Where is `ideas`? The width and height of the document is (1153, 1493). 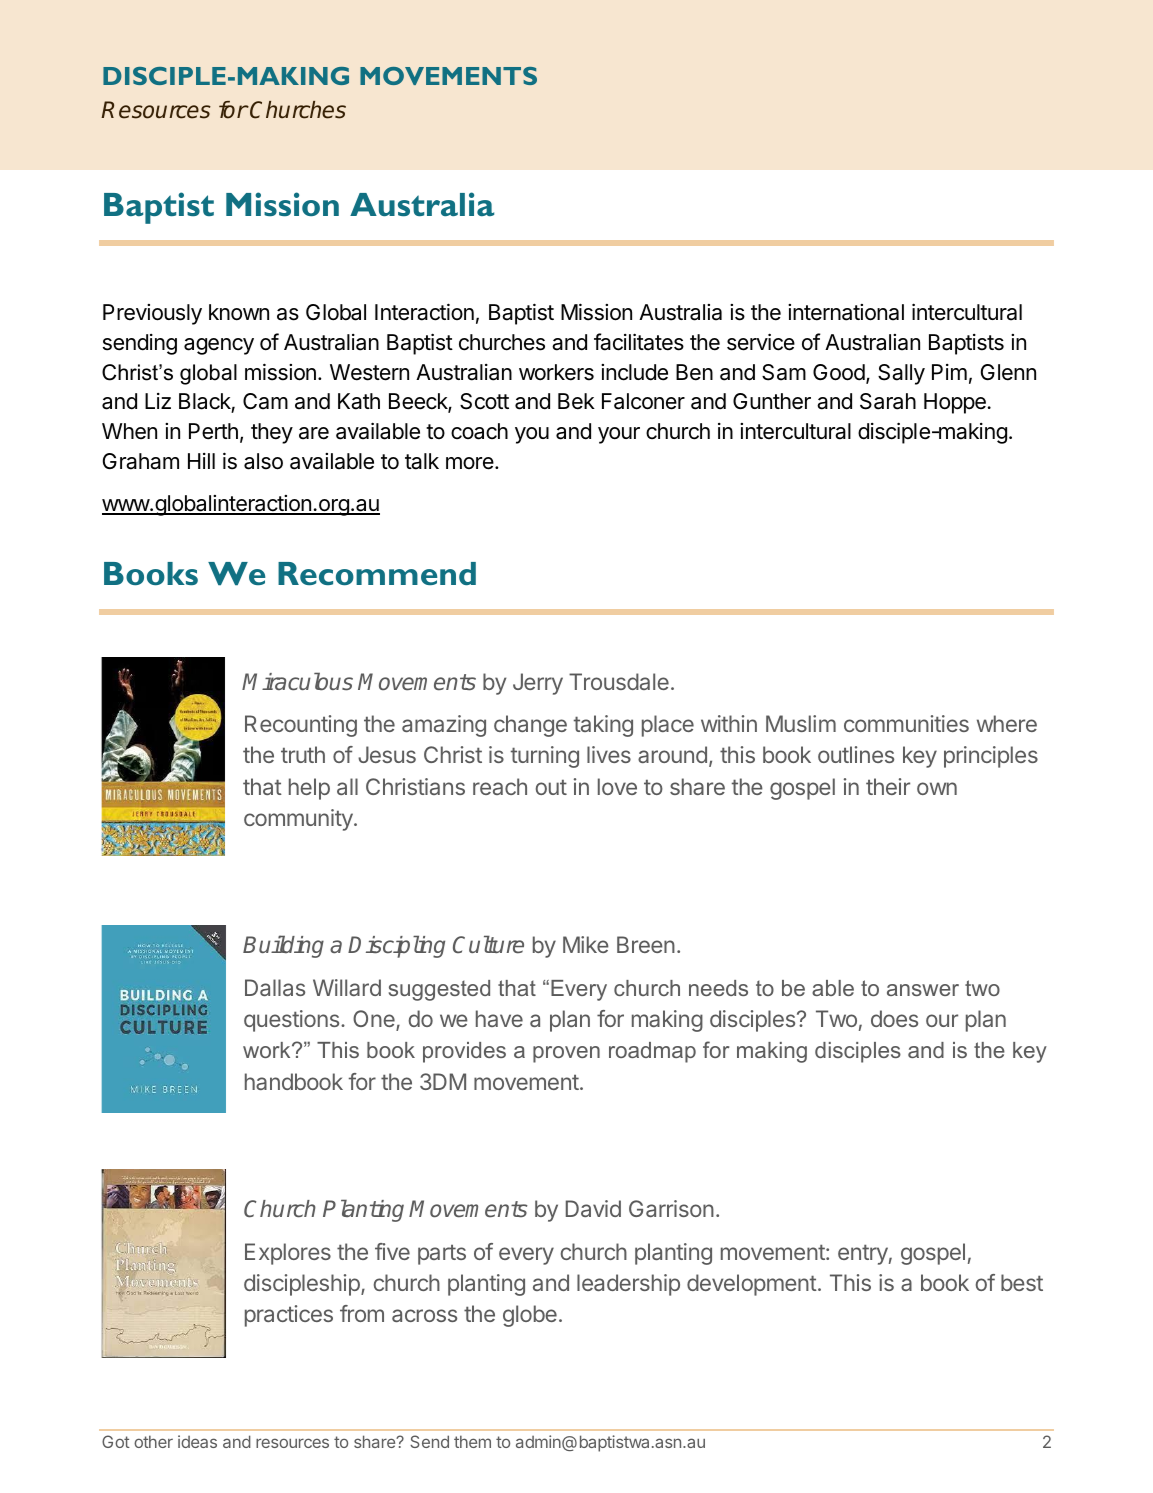
ideas is located at coordinates (197, 1441).
